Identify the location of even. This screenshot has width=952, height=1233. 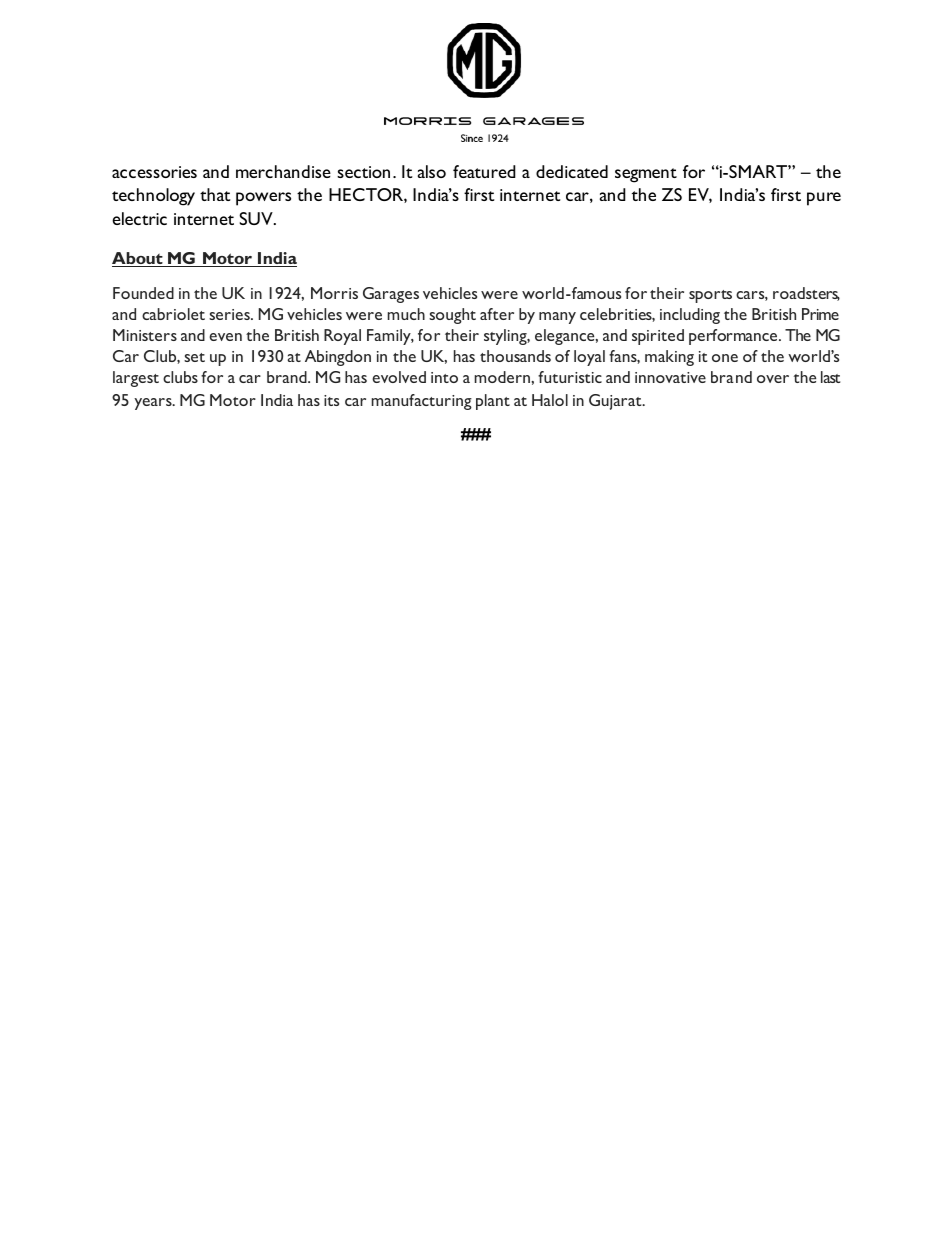
(225, 337).
